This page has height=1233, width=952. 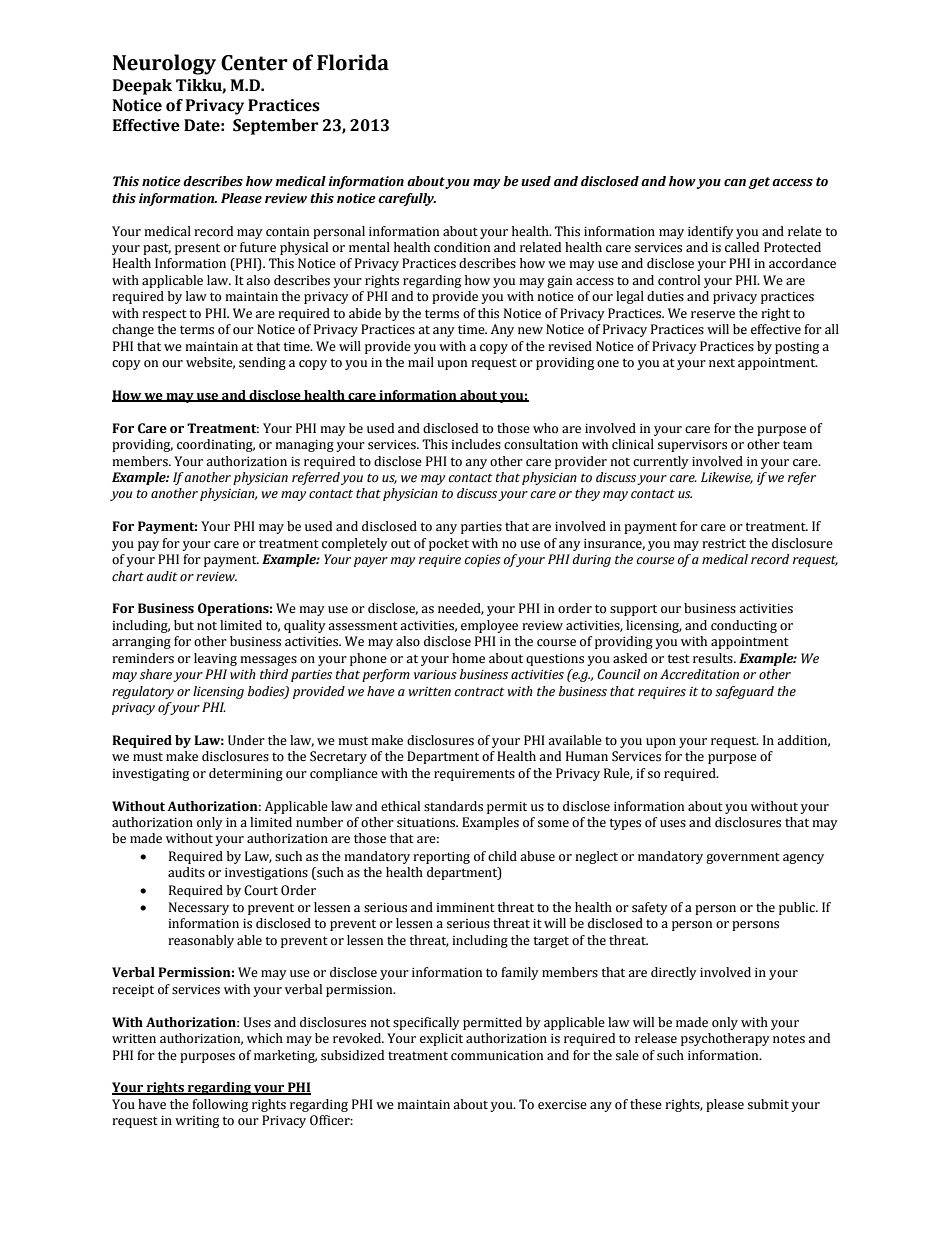 What do you see at coordinates (220, 1105) in the page?
I see `following` at bounding box center [220, 1105].
